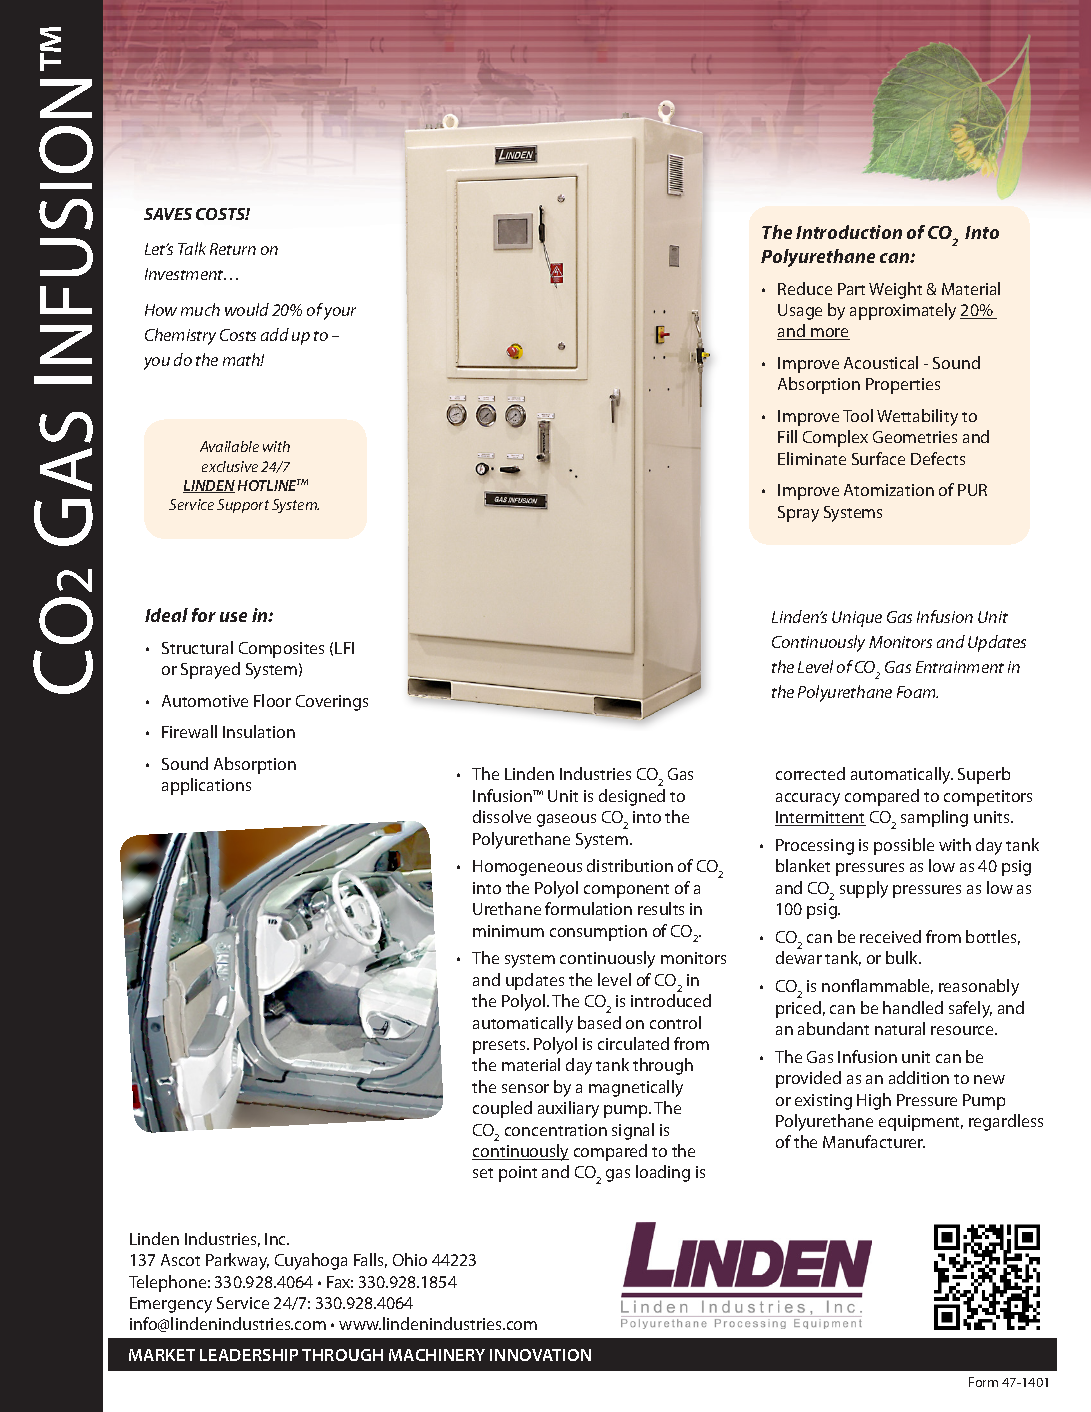 The width and height of the screenshot is (1091, 1412). I want to click on Manufacturer, so click(874, 1141).
